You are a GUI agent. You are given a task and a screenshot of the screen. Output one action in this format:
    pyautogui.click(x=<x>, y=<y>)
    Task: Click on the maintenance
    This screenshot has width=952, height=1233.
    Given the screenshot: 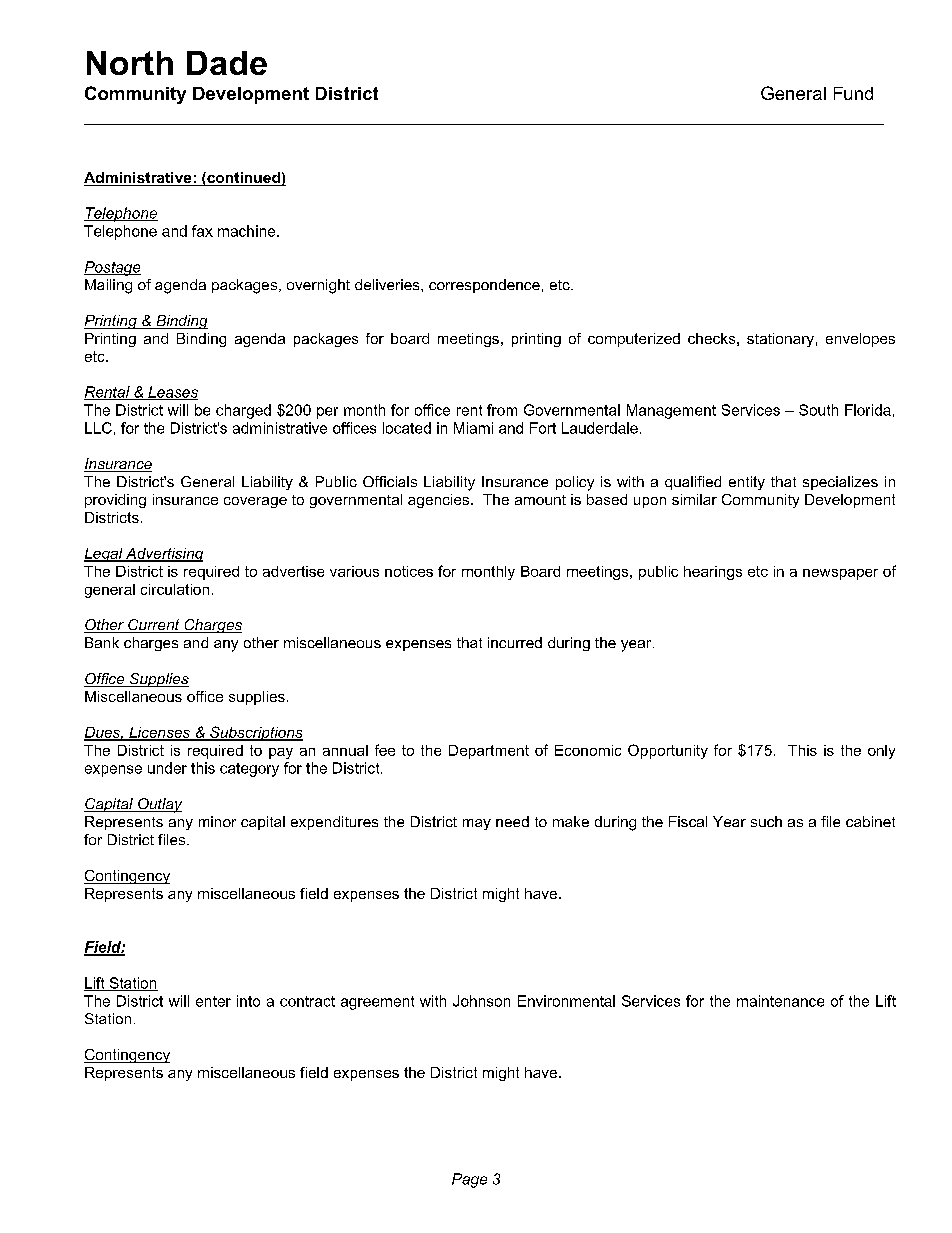 What is the action you would take?
    pyautogui.click(x=780, y=1001)
